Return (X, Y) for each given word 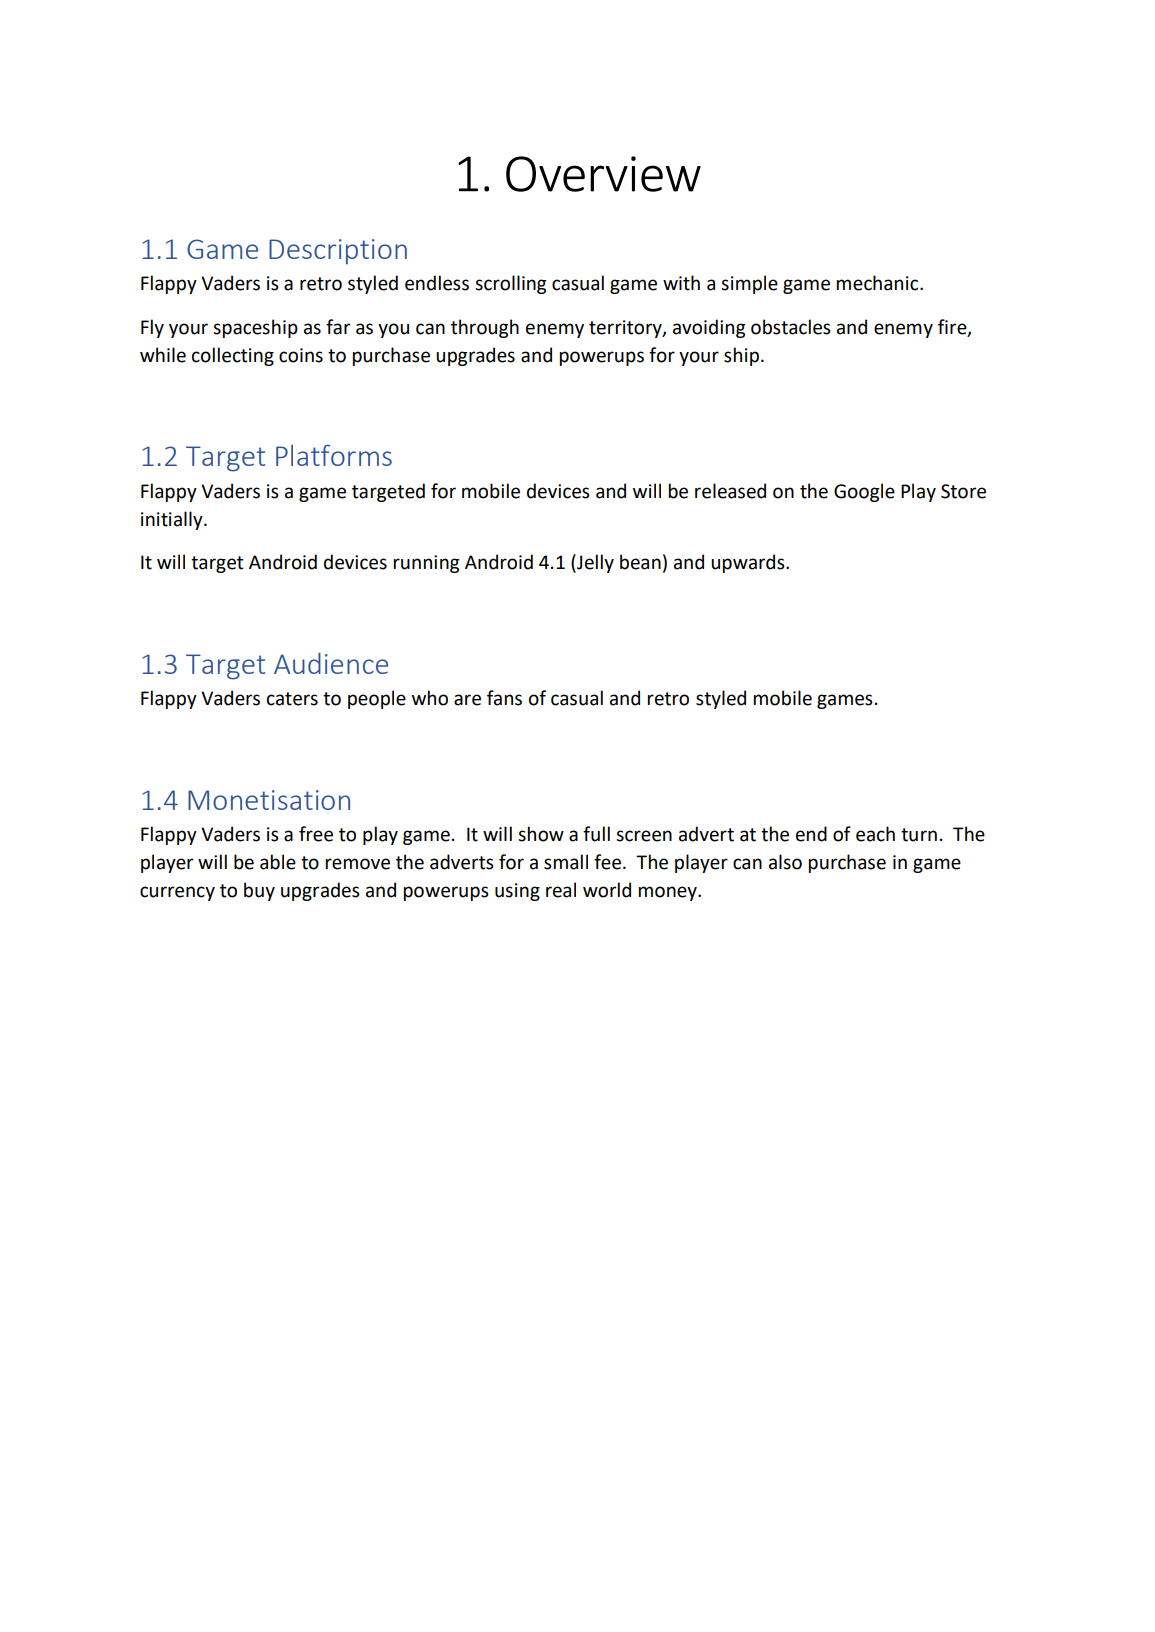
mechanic (879, 283)
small (566, 862)
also (785, 862)
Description (338, 251)
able (278, 862)
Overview (603, 174)
